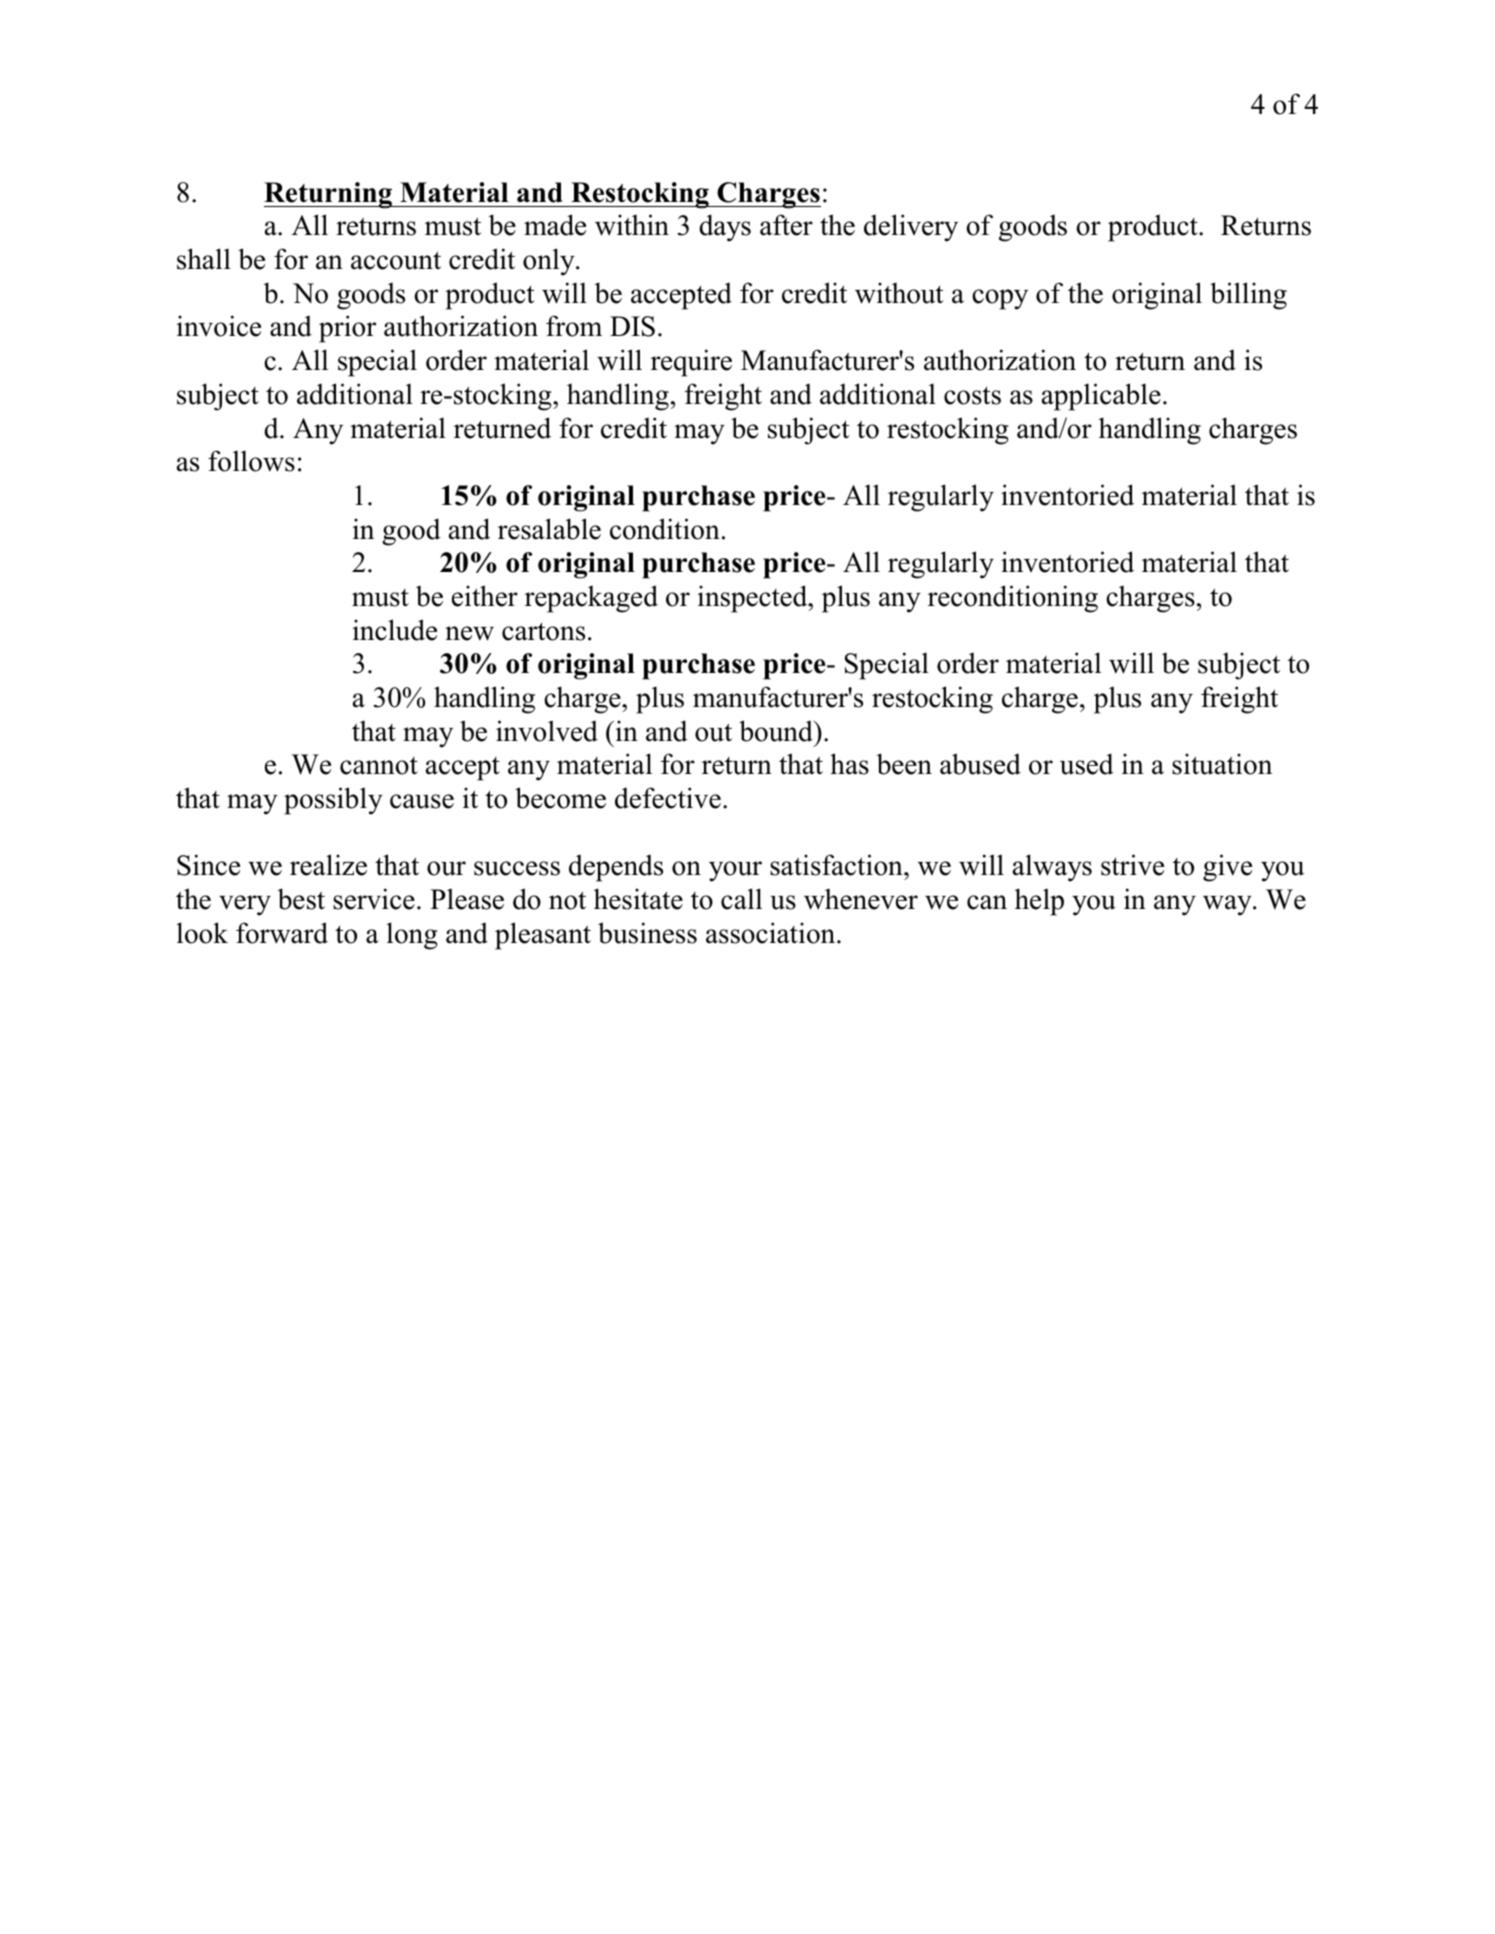 The image size is (1495, 1934). Describe the element at coordinates (1039, 902) in the page. I see `help` at that location.
